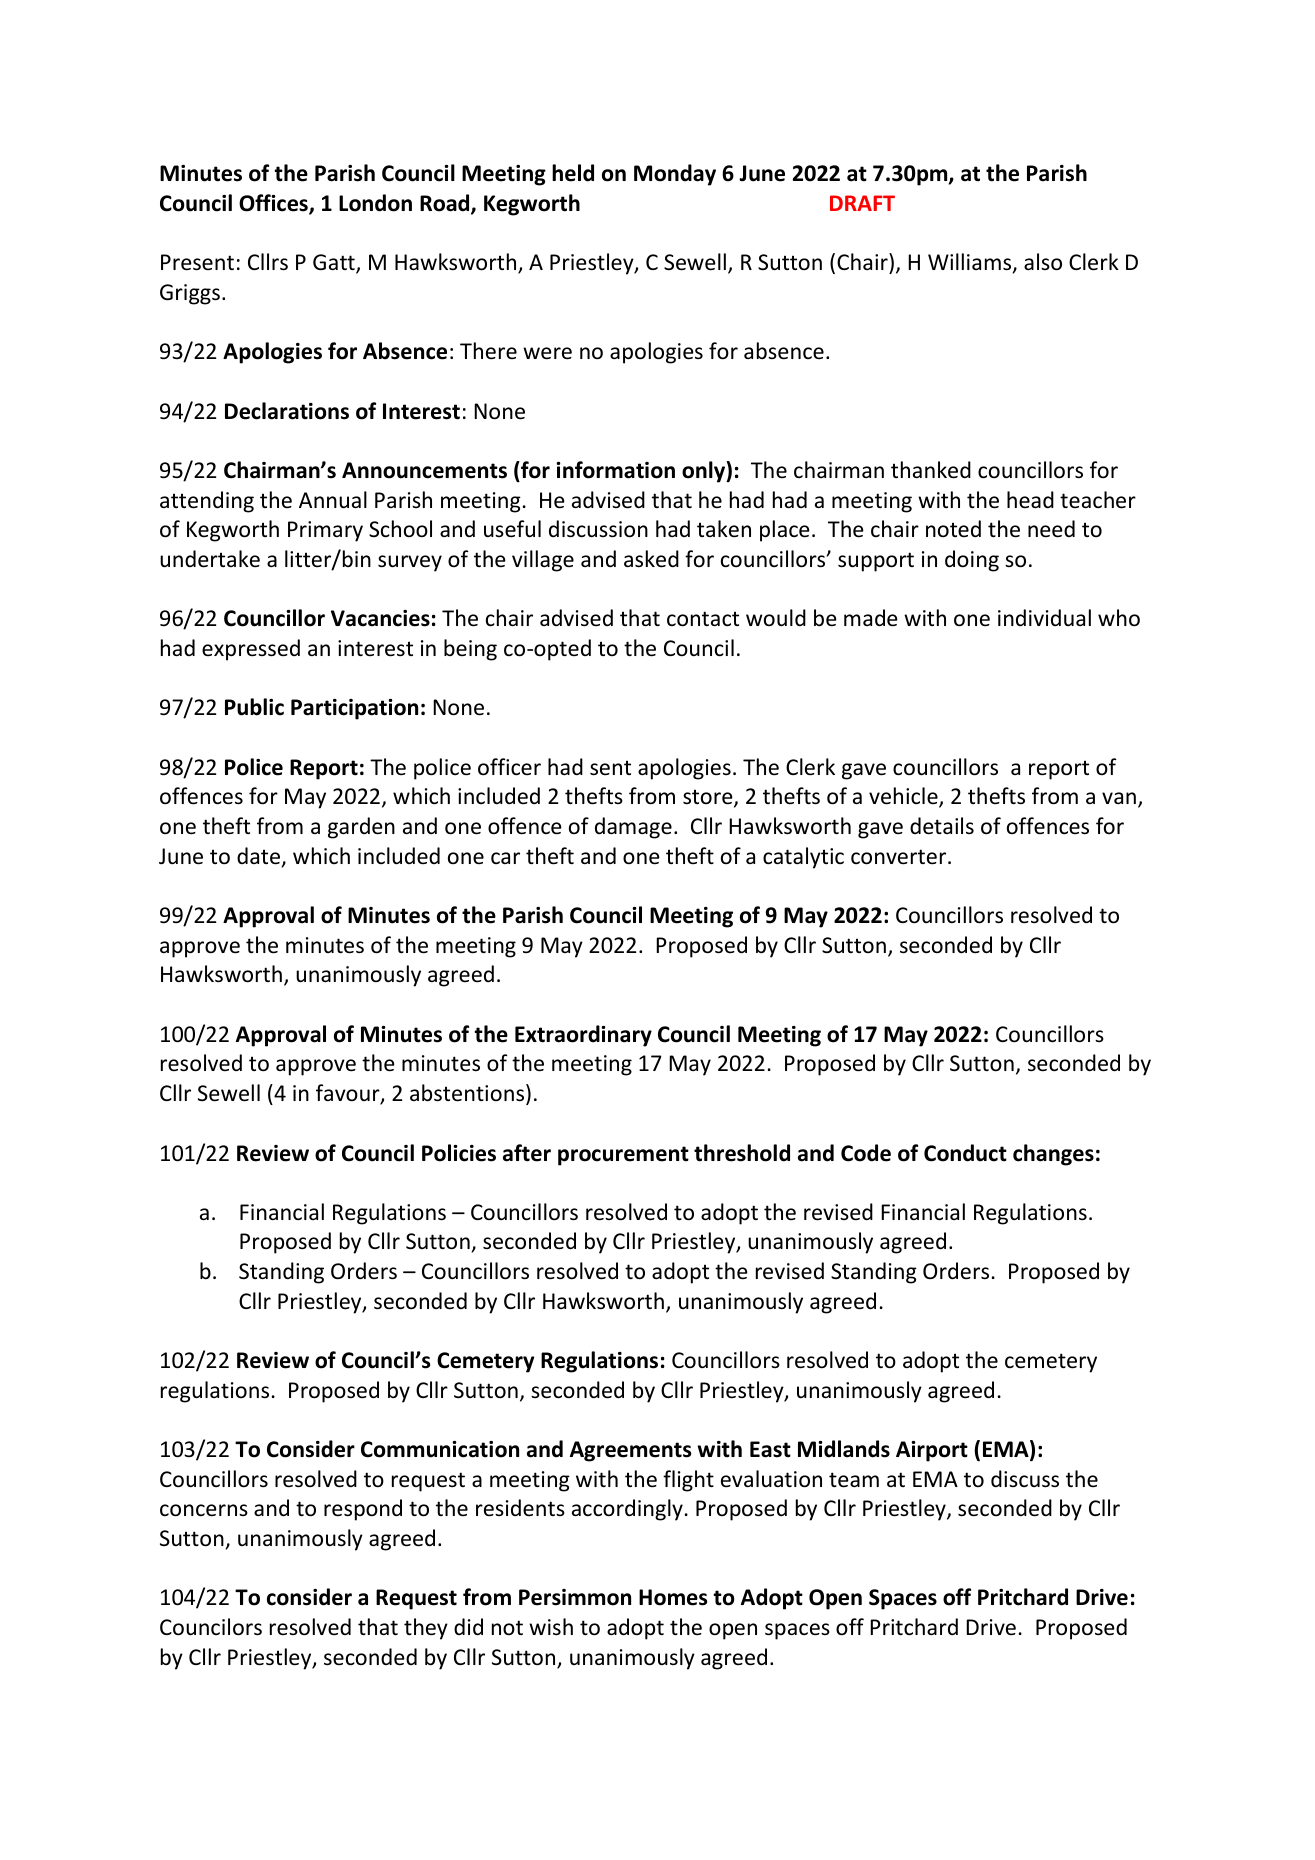 This image has height=1860, width=1315. Describe the element at coordinates (623, 1156) in the image. I see `procurement` at that location.
